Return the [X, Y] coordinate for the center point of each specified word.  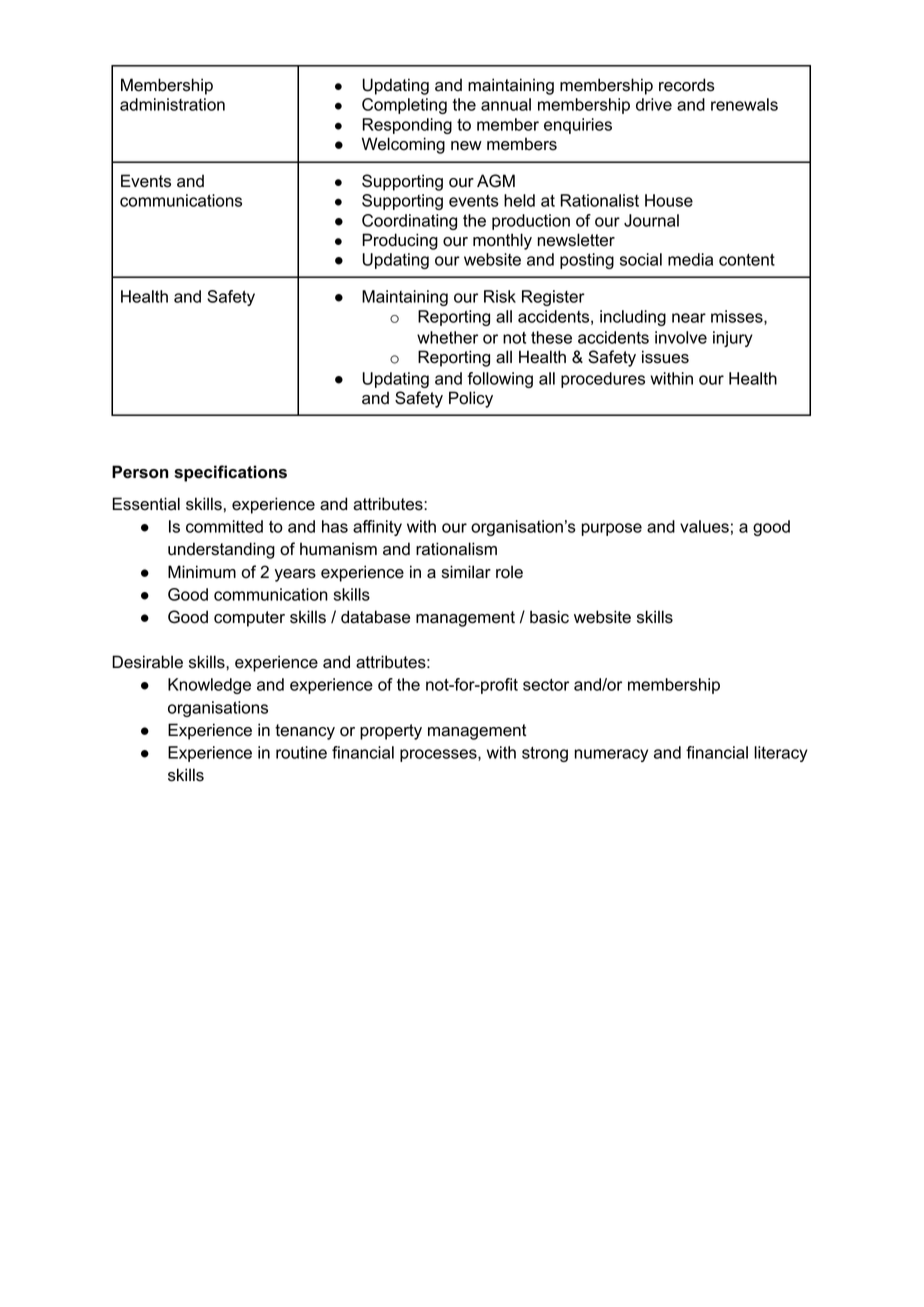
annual [506, 104]
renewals [744, 104]
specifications [230, 473]
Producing [400, 241]
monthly [502, 241]
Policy [471, 399]
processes [439, 755]
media [690, 259]
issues [665, 357]
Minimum [202, 571]
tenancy [305, 732]
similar [466, 572]
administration [172, 104]
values [704, 526]
